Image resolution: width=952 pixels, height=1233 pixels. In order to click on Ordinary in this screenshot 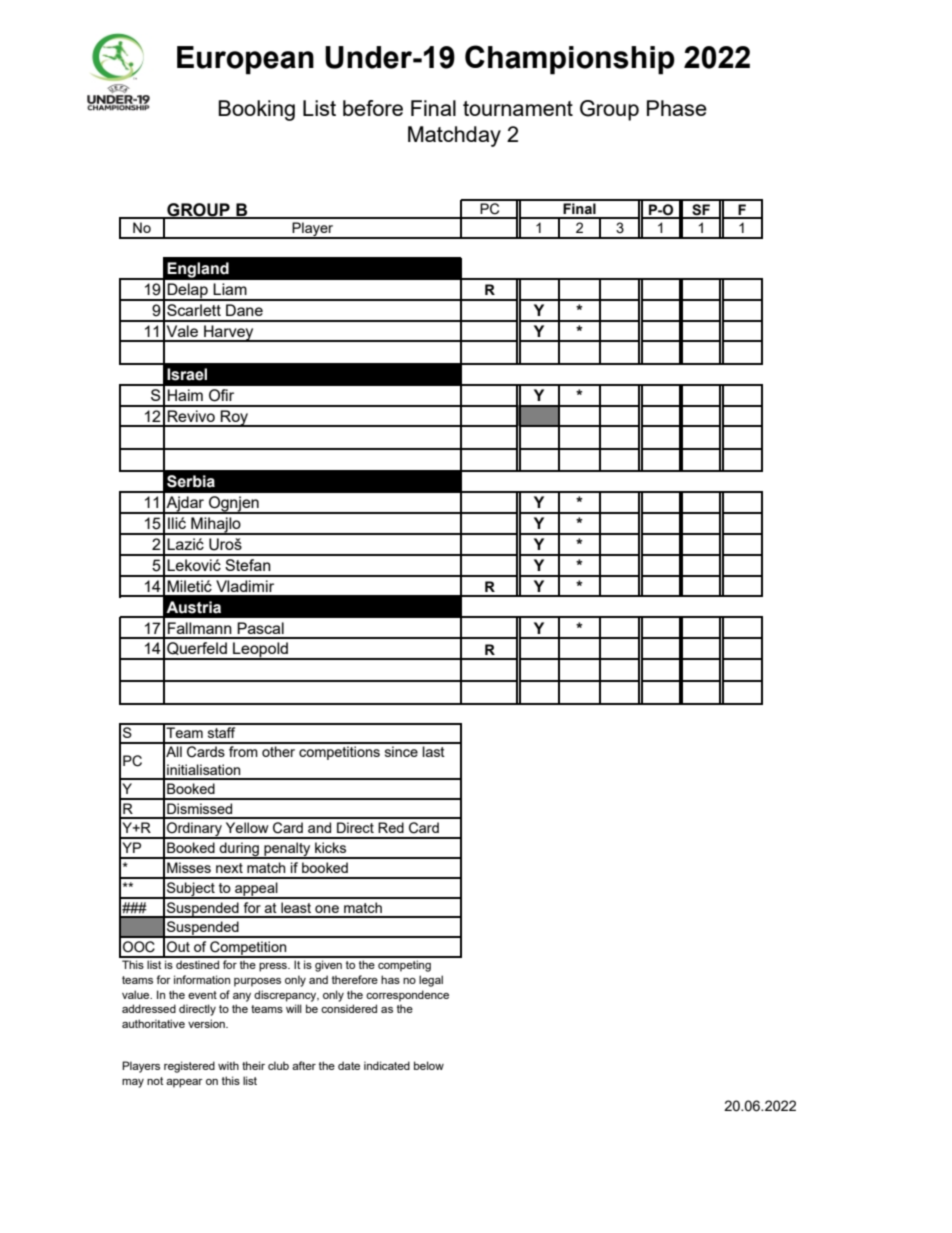, I will do `click(194, 830)`.
